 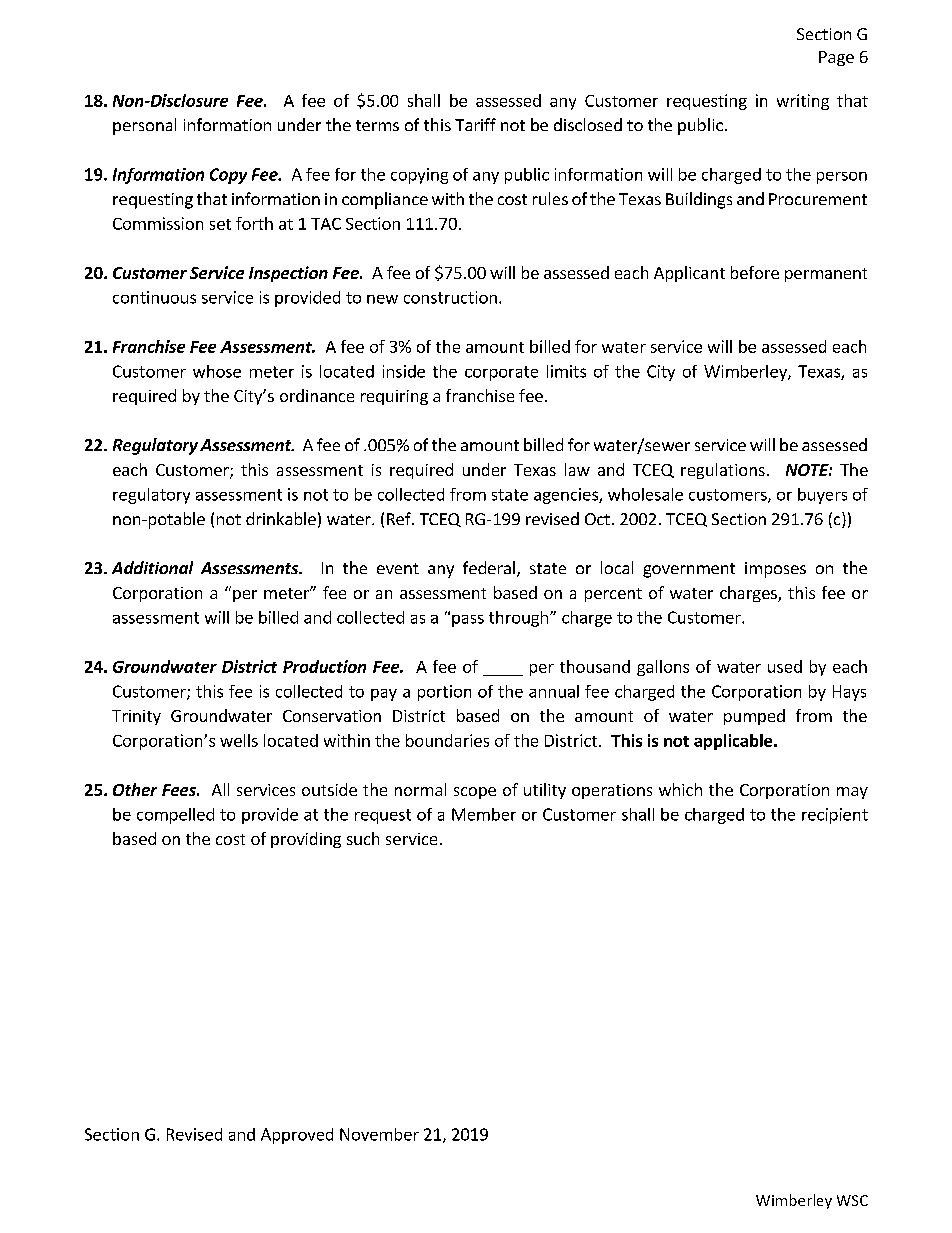 What do you see at coordinates (297, 1136) in the screenshot?
I see `Approved` at bounding box center [297, 1136].
